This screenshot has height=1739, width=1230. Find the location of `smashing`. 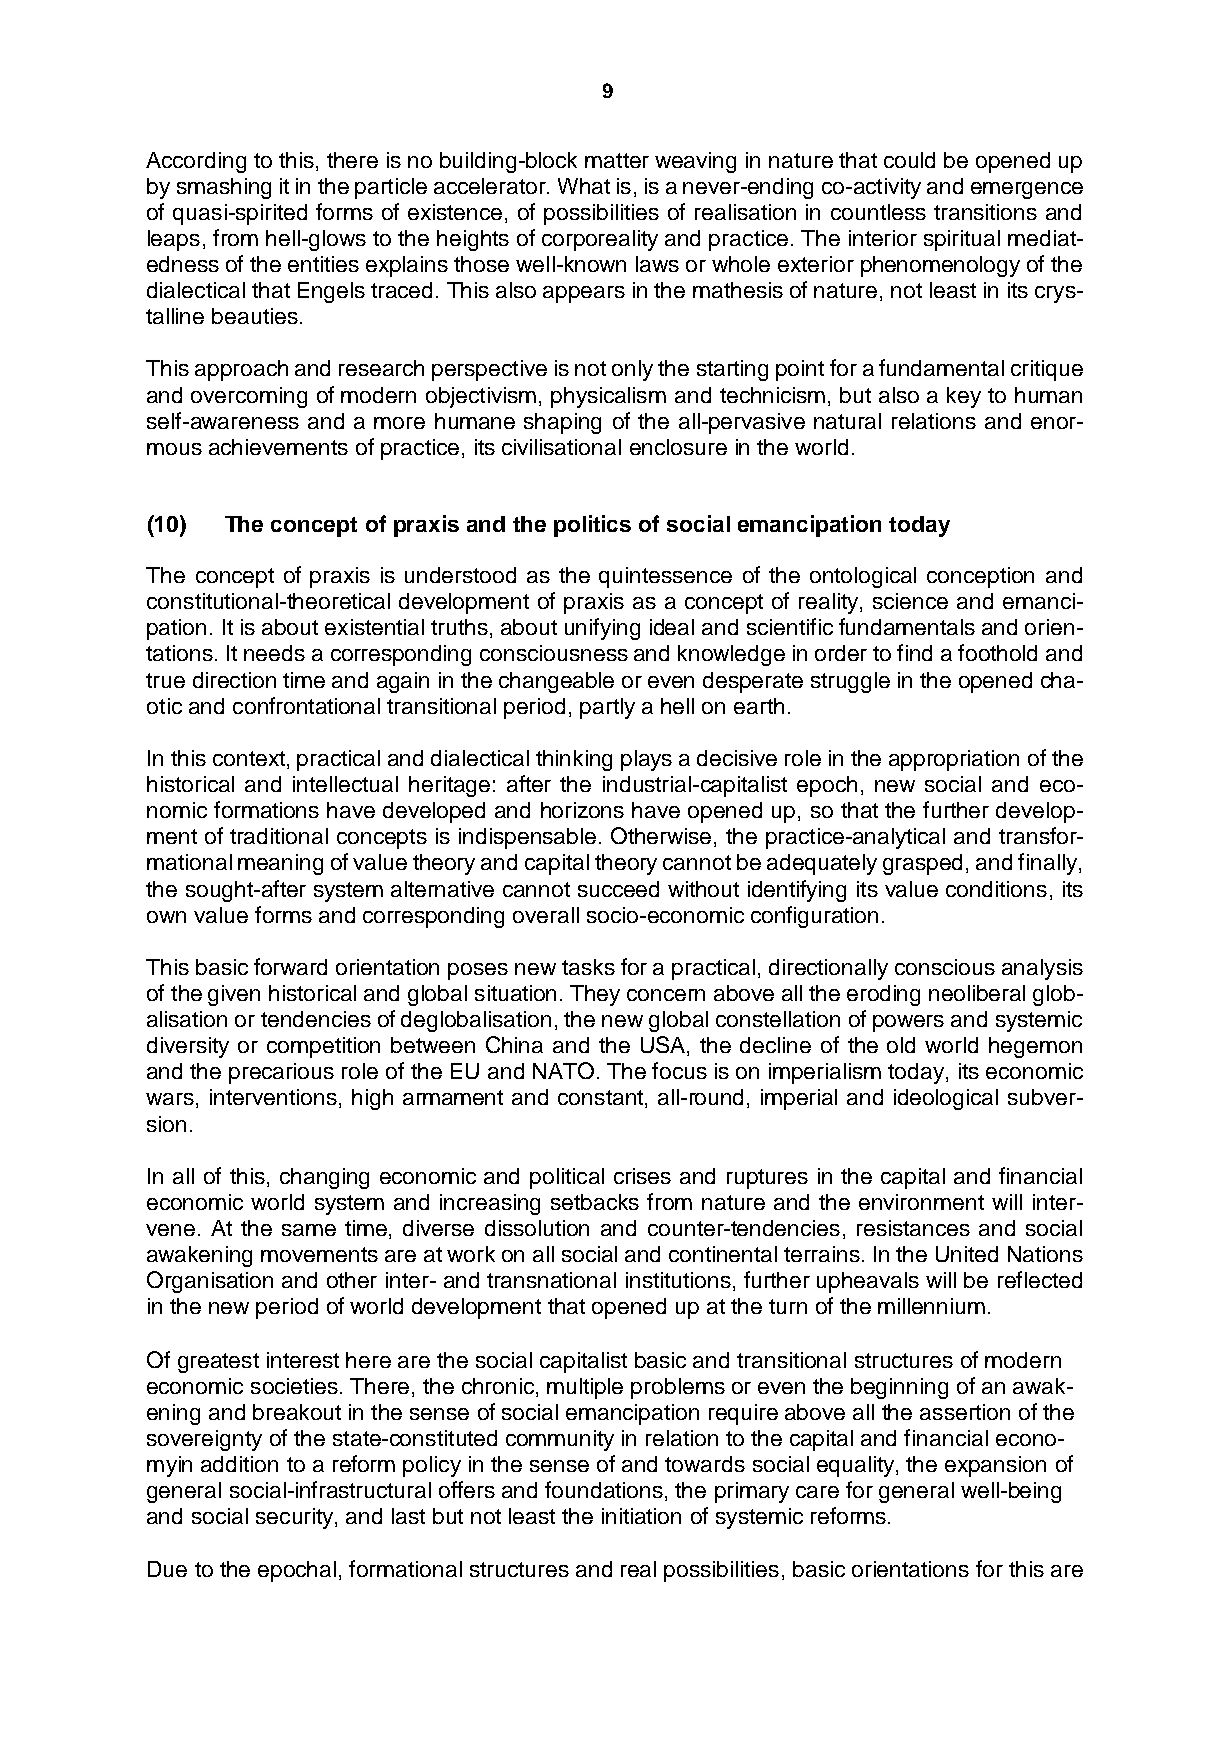

smashing is located at coordinates (224, 188).
